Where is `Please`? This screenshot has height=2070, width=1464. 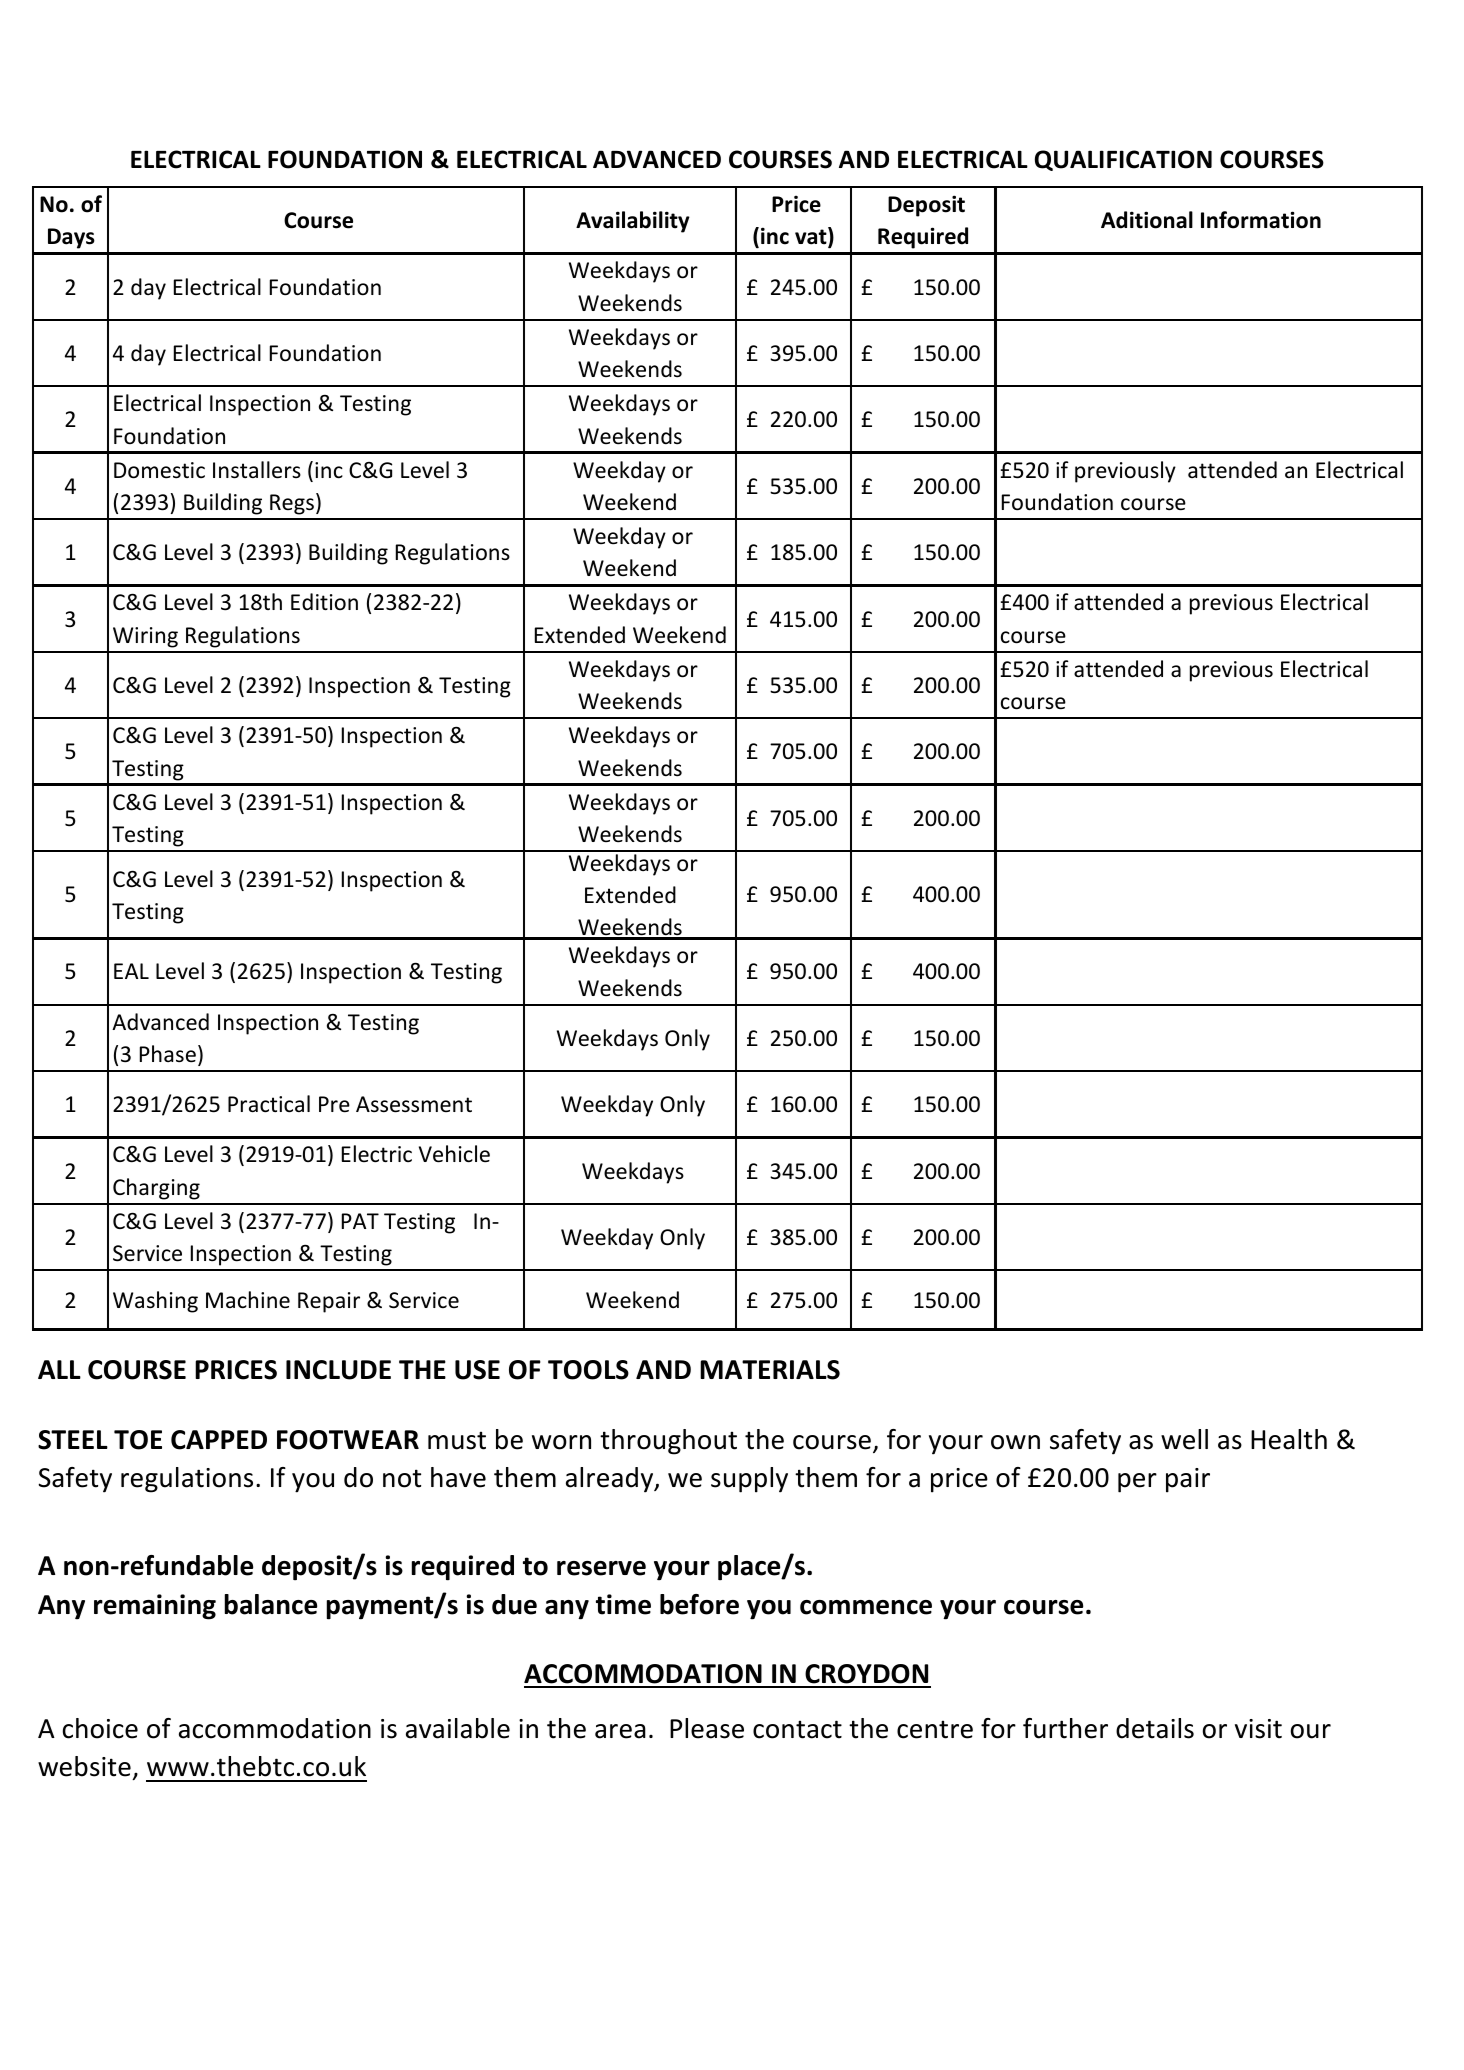
Please is located at coordinates (707, 1728).
